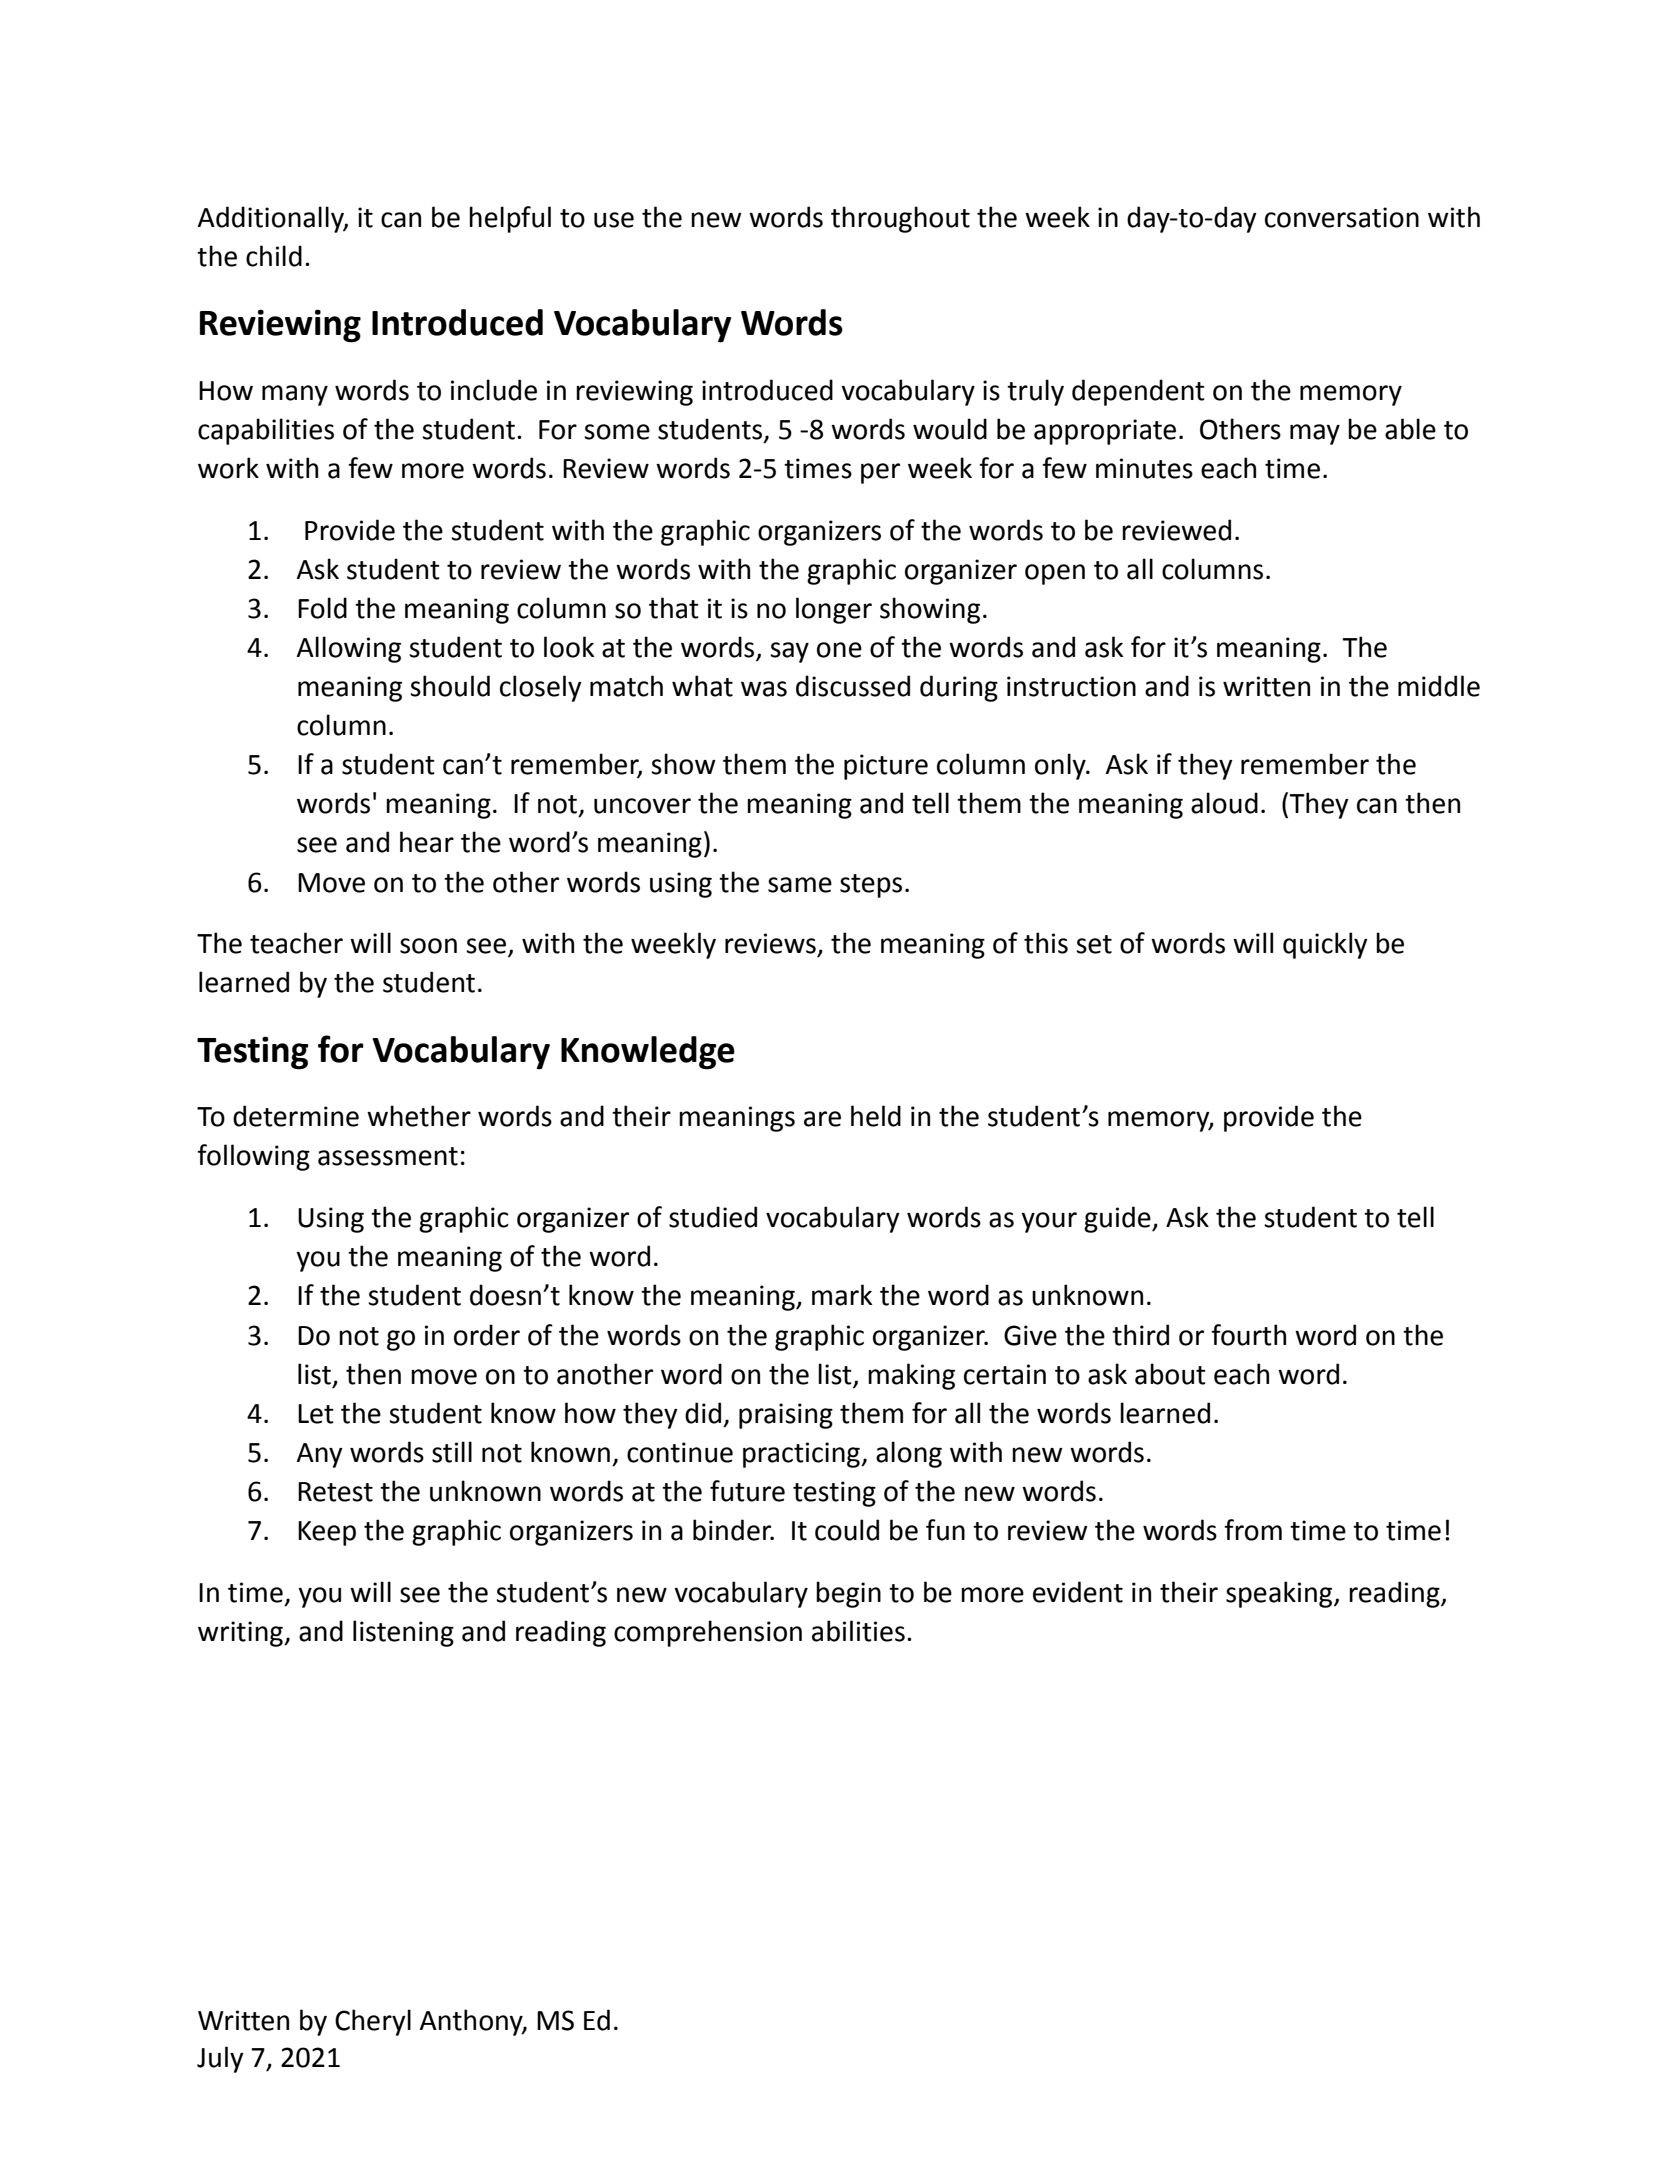  Describe the element at coordinates (388, 1156) in the page. I see `assessment` at that location.
